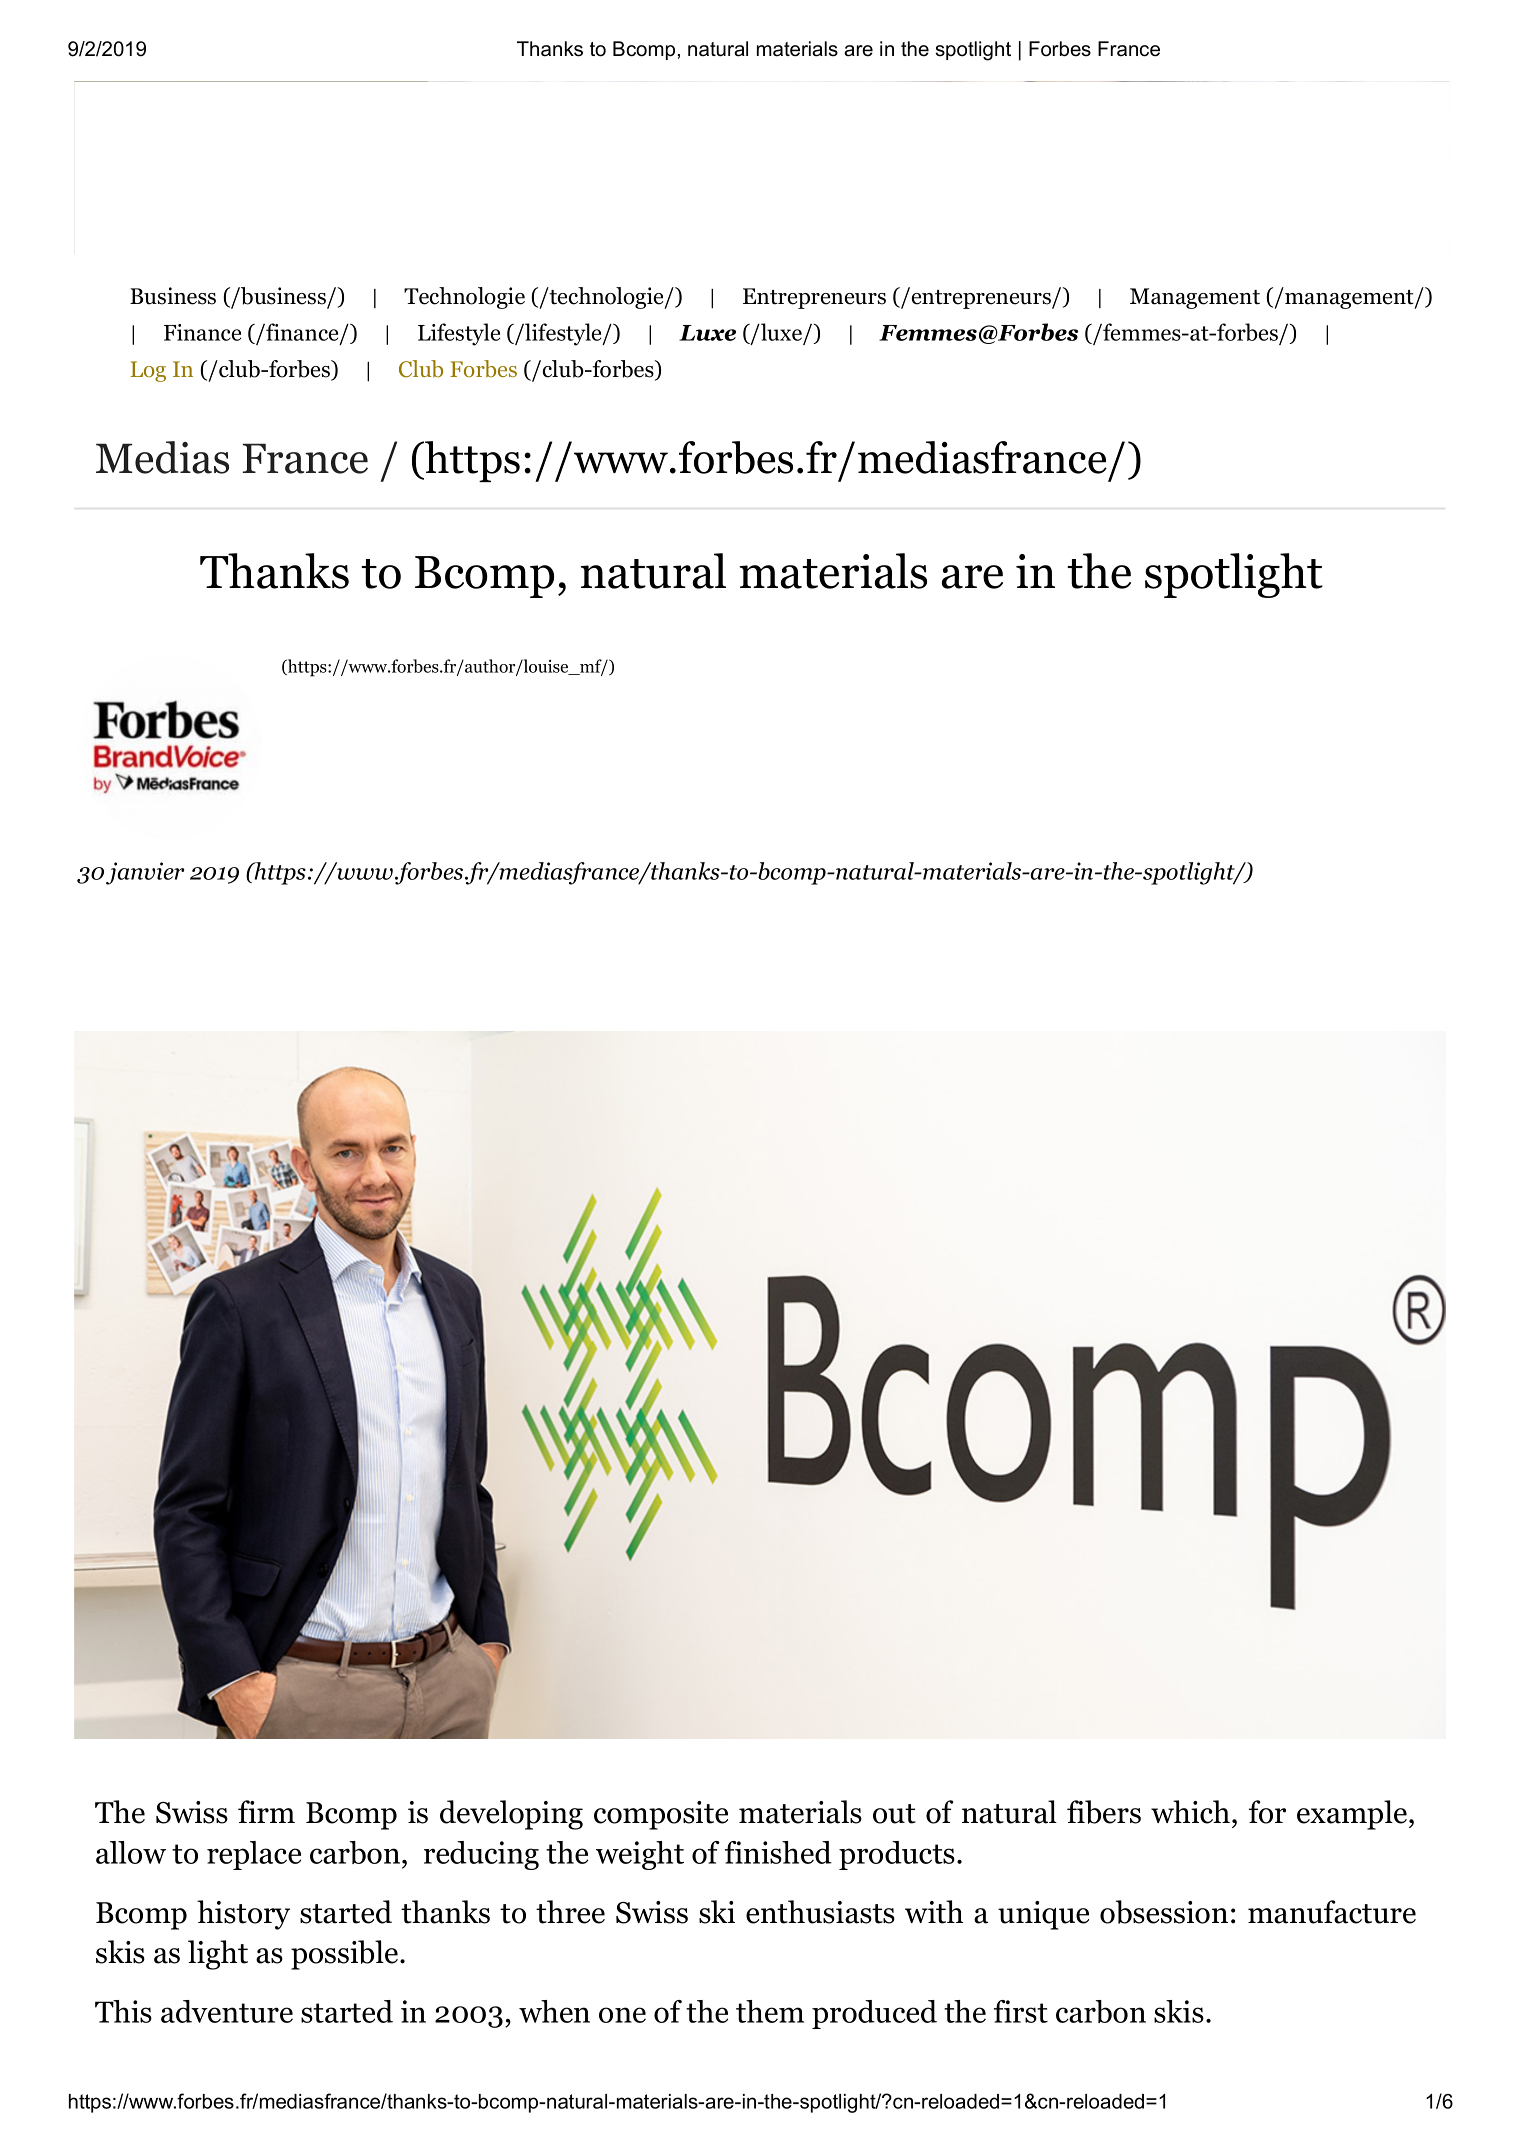 The image size is (1521, 2152). Describe the element at coordinates (254, 1855) in the image. I see `replace` at that location.
